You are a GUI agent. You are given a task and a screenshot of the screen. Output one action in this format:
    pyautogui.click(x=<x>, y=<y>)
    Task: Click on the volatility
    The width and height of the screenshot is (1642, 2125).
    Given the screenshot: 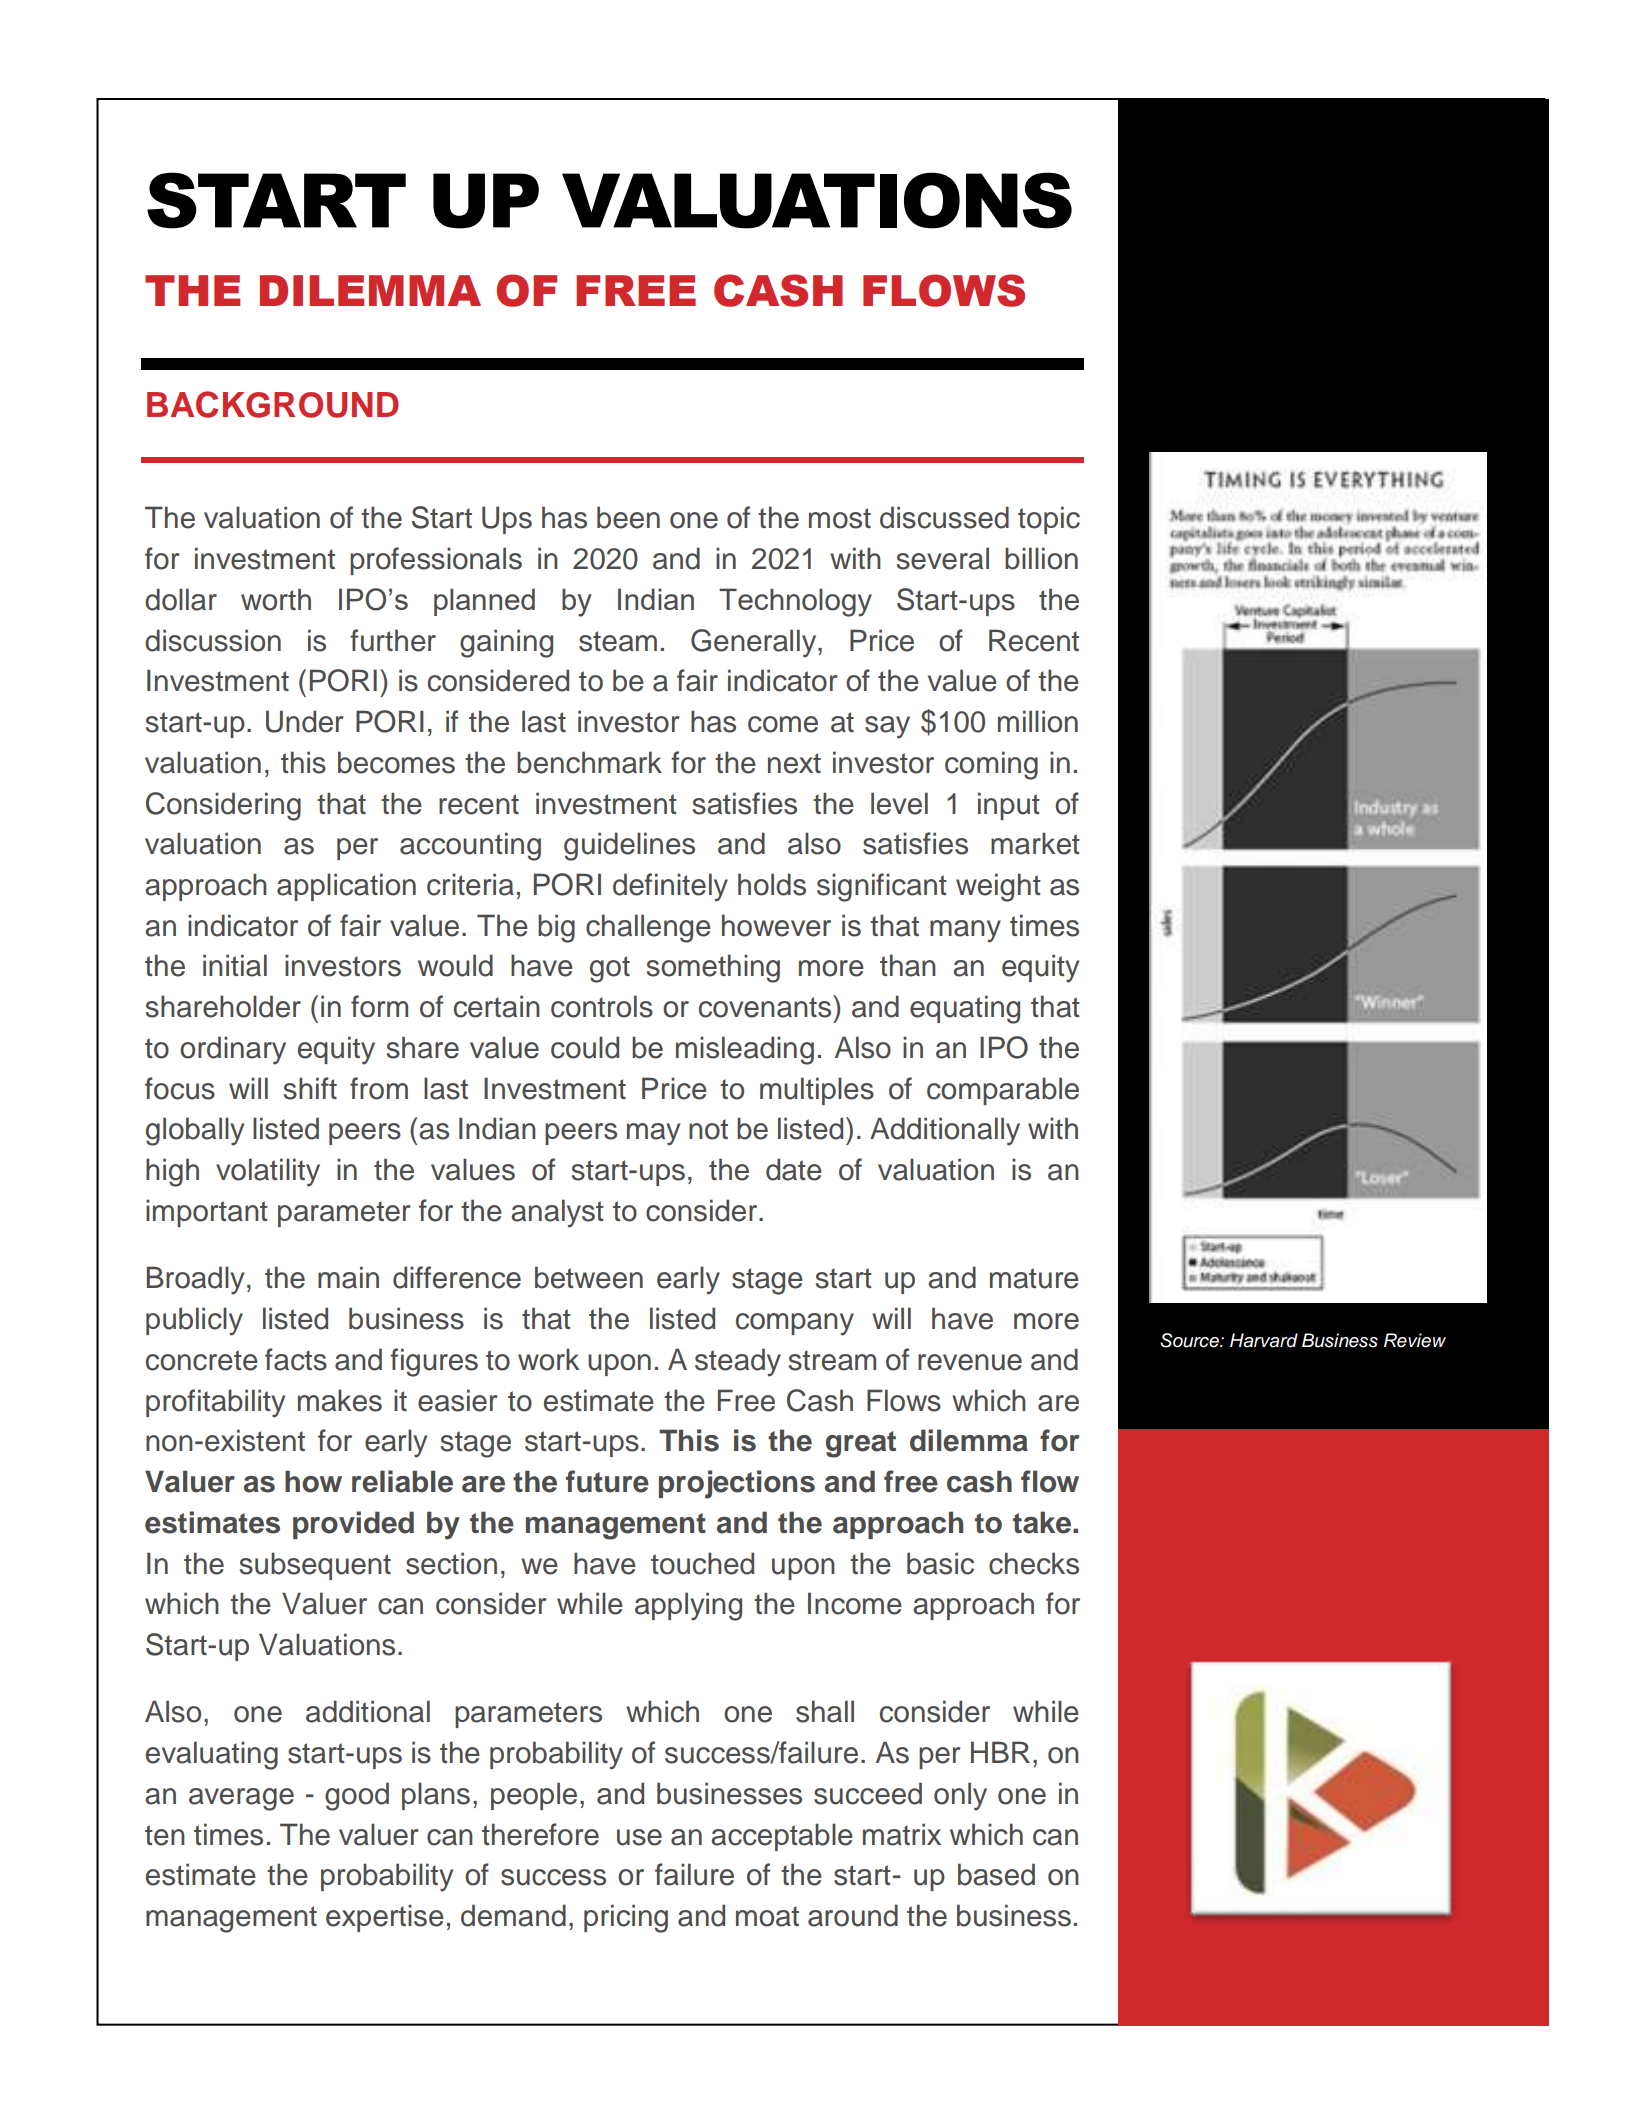 What is the action you would take?
    pyautogui.click(x=268, y=1172)
